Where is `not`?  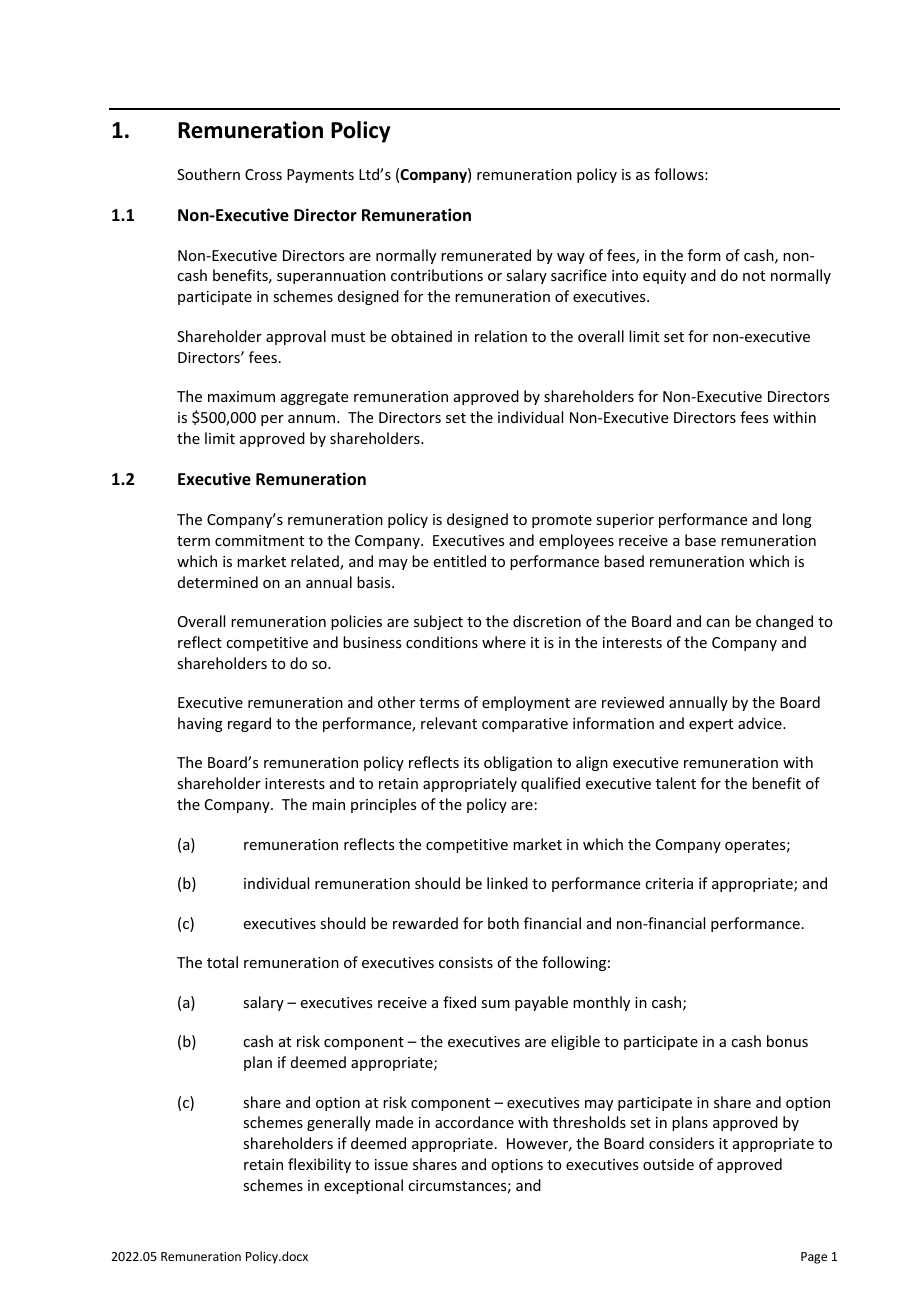 not is located at coordinates (754, 276).
